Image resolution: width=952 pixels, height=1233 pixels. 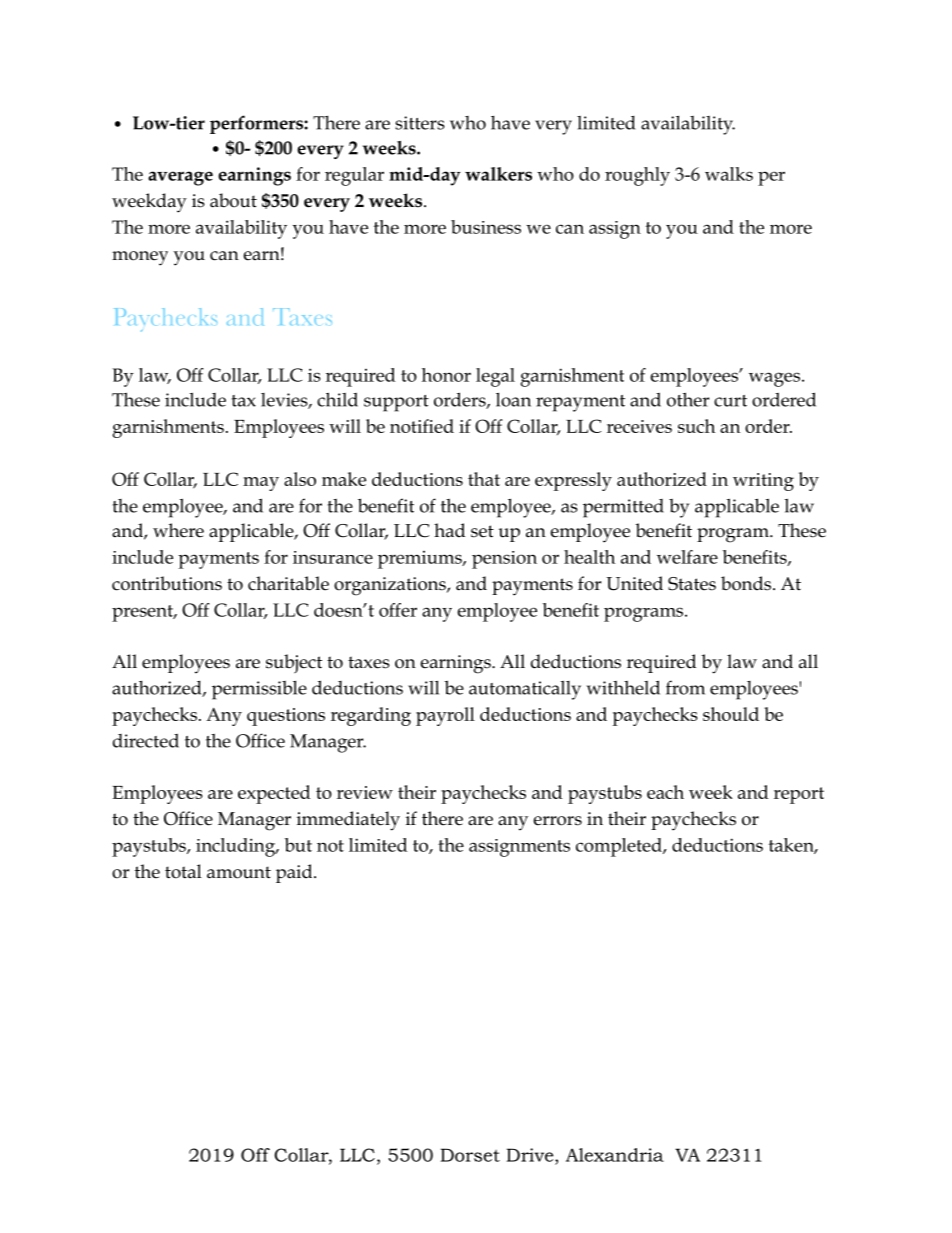 What do you see at coordinates (531, 1155) in the document?
I see `Drive` at bounding box center [531, 1155].
